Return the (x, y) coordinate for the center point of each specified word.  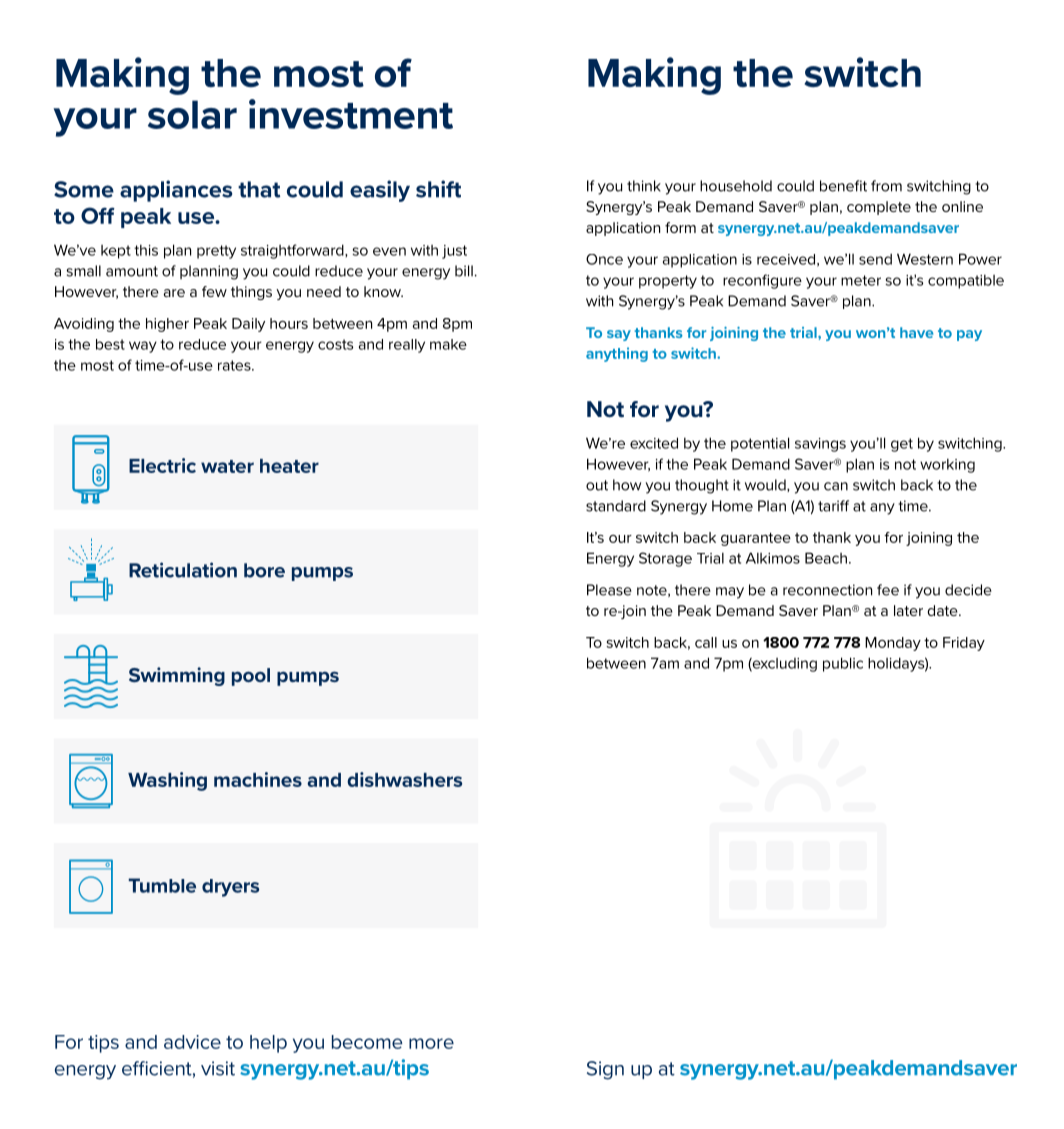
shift (438, 189)
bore (264, 570)
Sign (605, 1070)
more (431, 1043)
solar (192, 114)
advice (192, 1042)
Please (609, 590)
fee (888, 590)
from (886, 186)
